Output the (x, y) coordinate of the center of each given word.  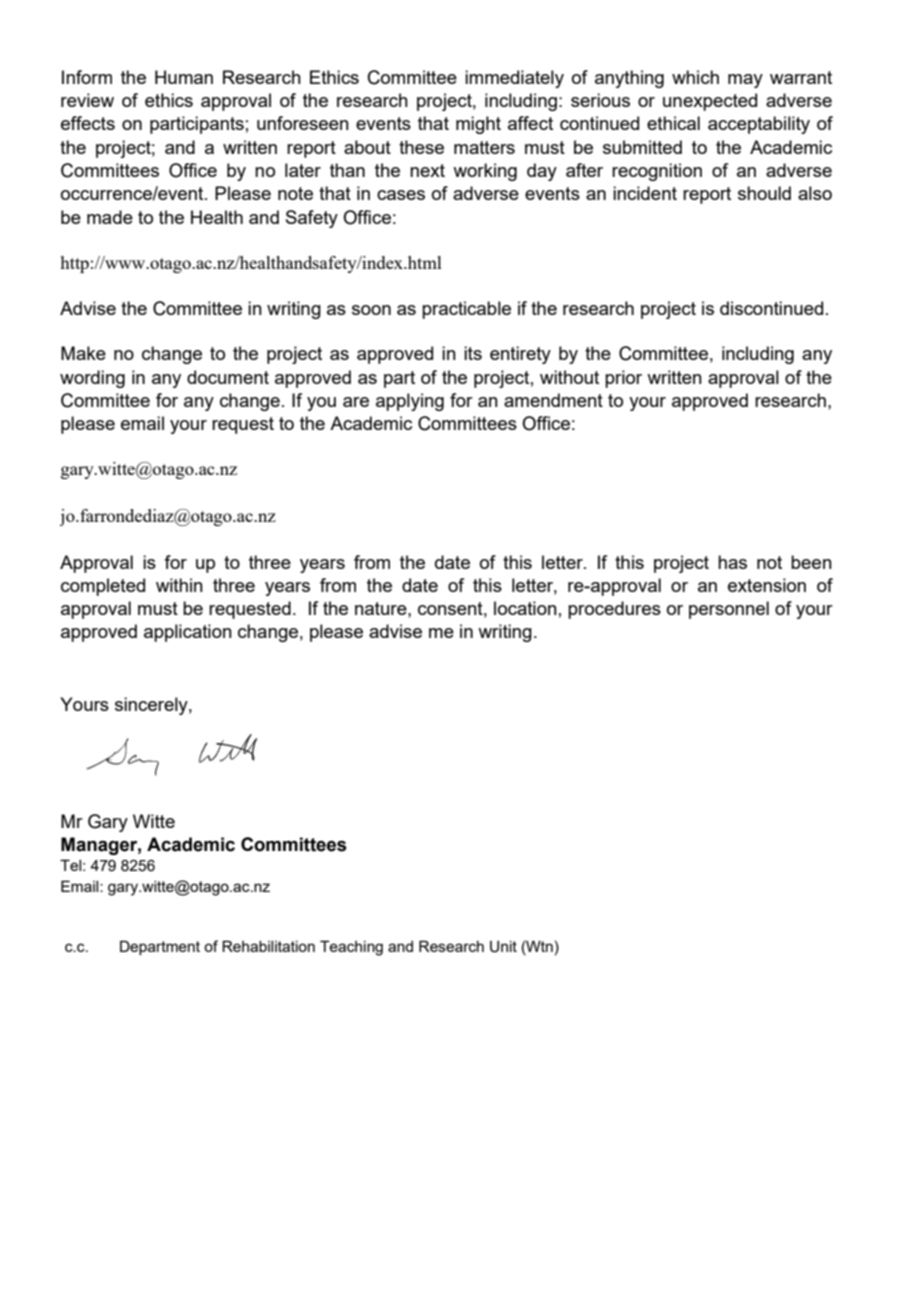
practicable (466, 310)
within (179, 585)
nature (382, 608)
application (188, 633)
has (732, 562)
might (478, 125)
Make (83, 353)
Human (184, 77)
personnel (729, 610)
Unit (503, 947)
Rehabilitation (268, 946)
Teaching (351, 948)
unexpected (710, 102)
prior (623, 379)
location (525, 608)
